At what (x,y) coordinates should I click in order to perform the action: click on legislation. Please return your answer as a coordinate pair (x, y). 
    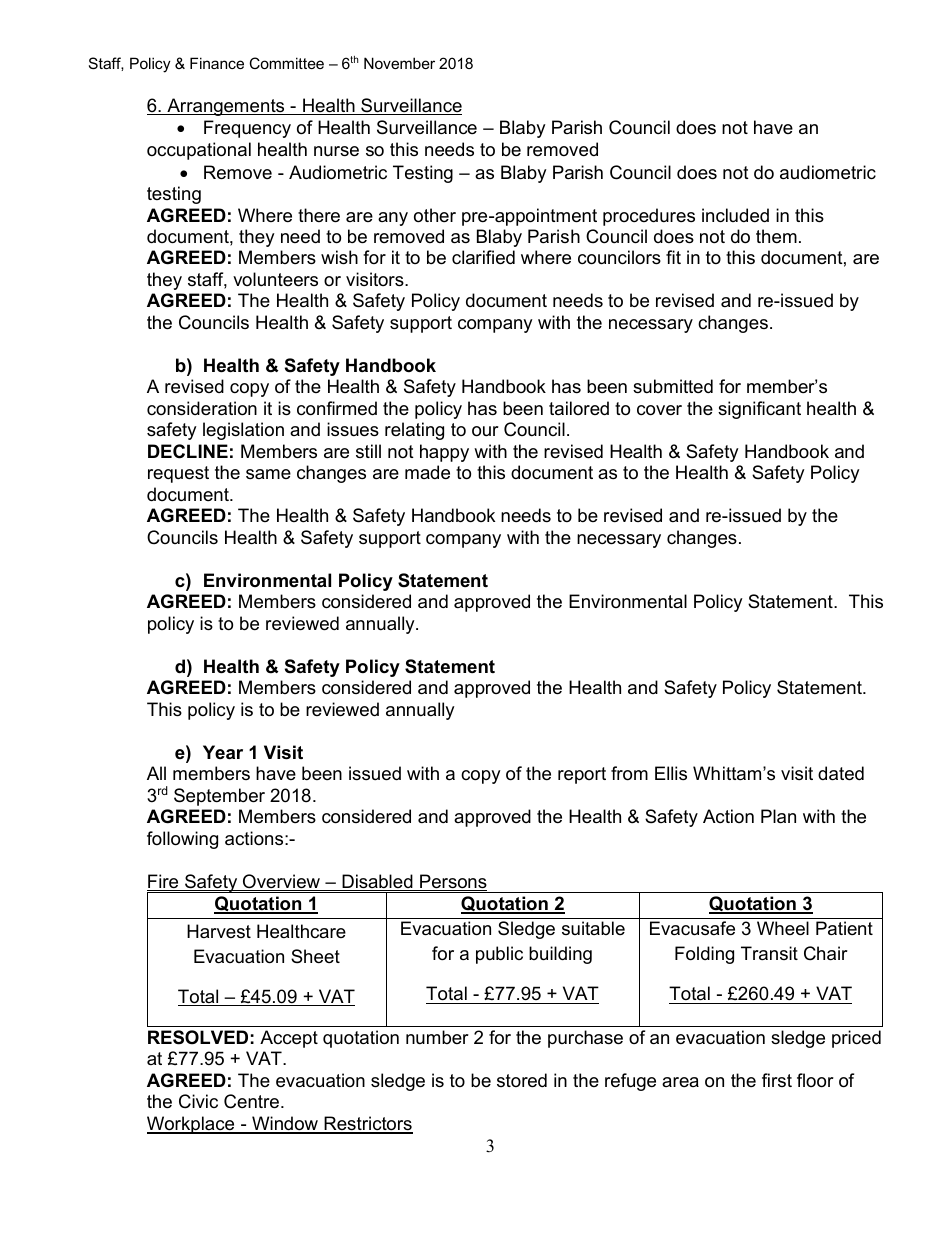
    Looking at the image, I should click on (243, 431).
